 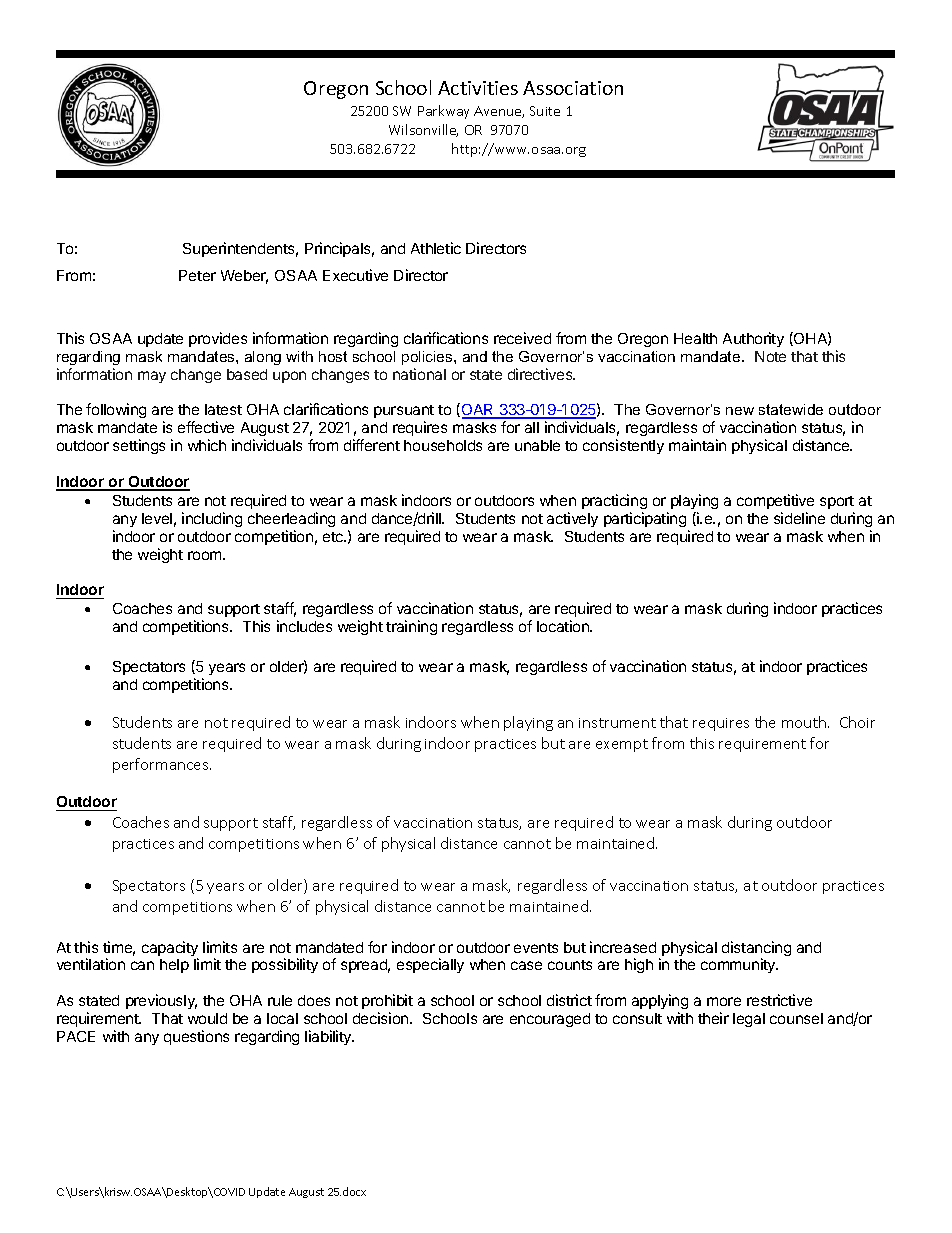 What do you see at coordinates (206, 555) in the page?
I see `room` at bounding box center [206, 555].
